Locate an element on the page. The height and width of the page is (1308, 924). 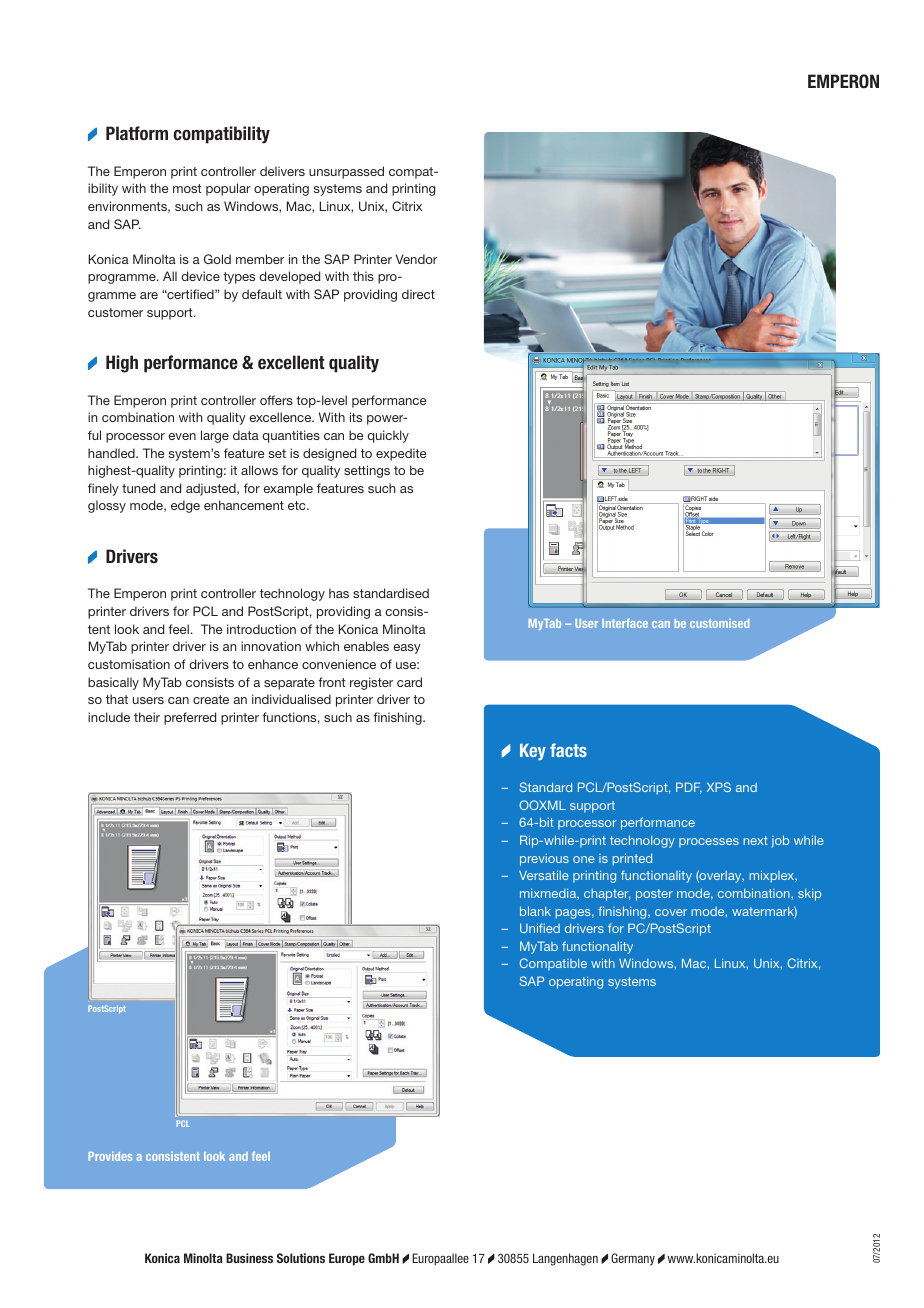
most is located at coordinates (187, 188).
